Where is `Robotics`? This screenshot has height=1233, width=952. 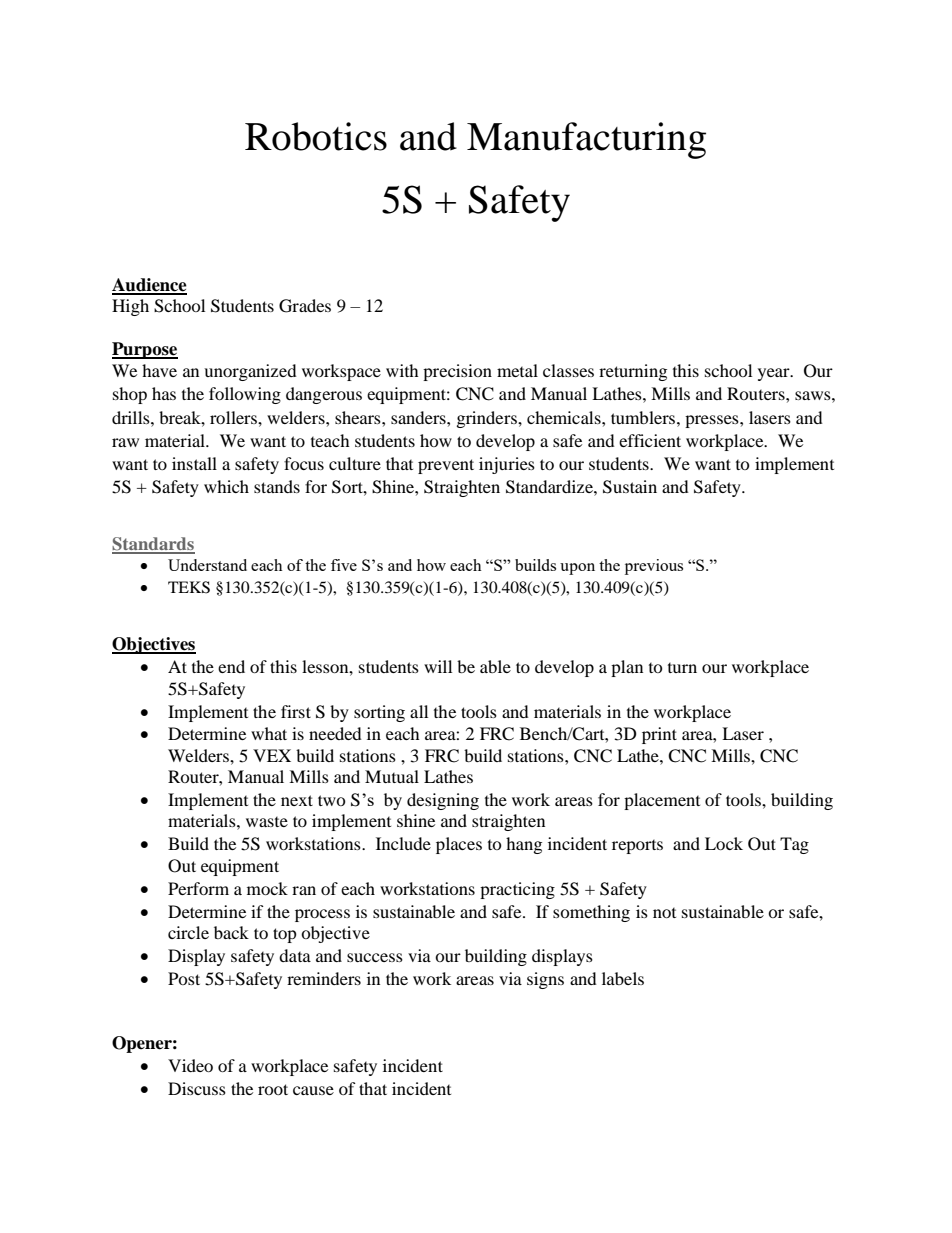 Robotics is located at coordinates (316, 136).
